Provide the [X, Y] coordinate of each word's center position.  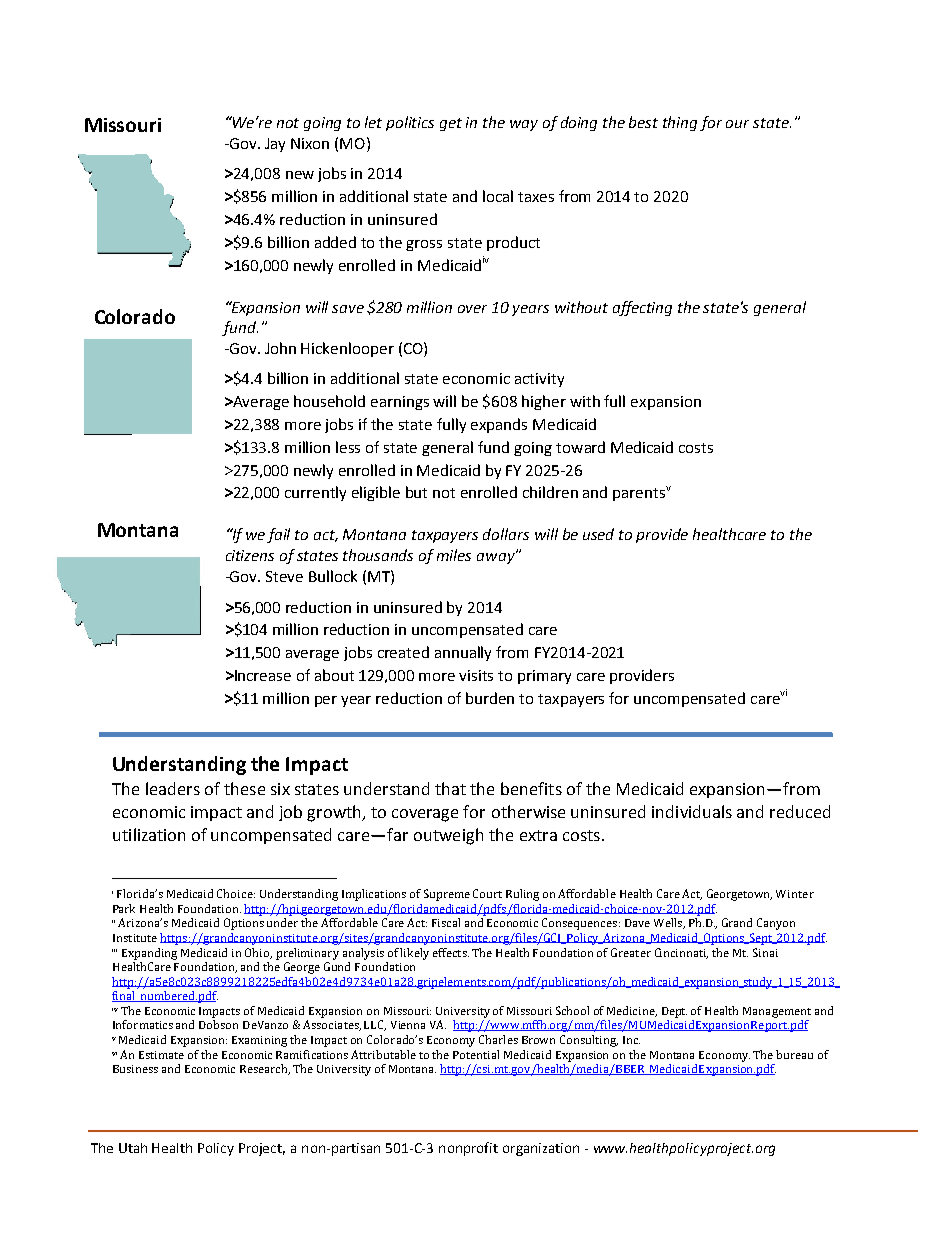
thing [680, 123]
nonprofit [468, 1149]
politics [410, 123]
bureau [794, 1054]
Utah [133, 1148]
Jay [275, 145]
